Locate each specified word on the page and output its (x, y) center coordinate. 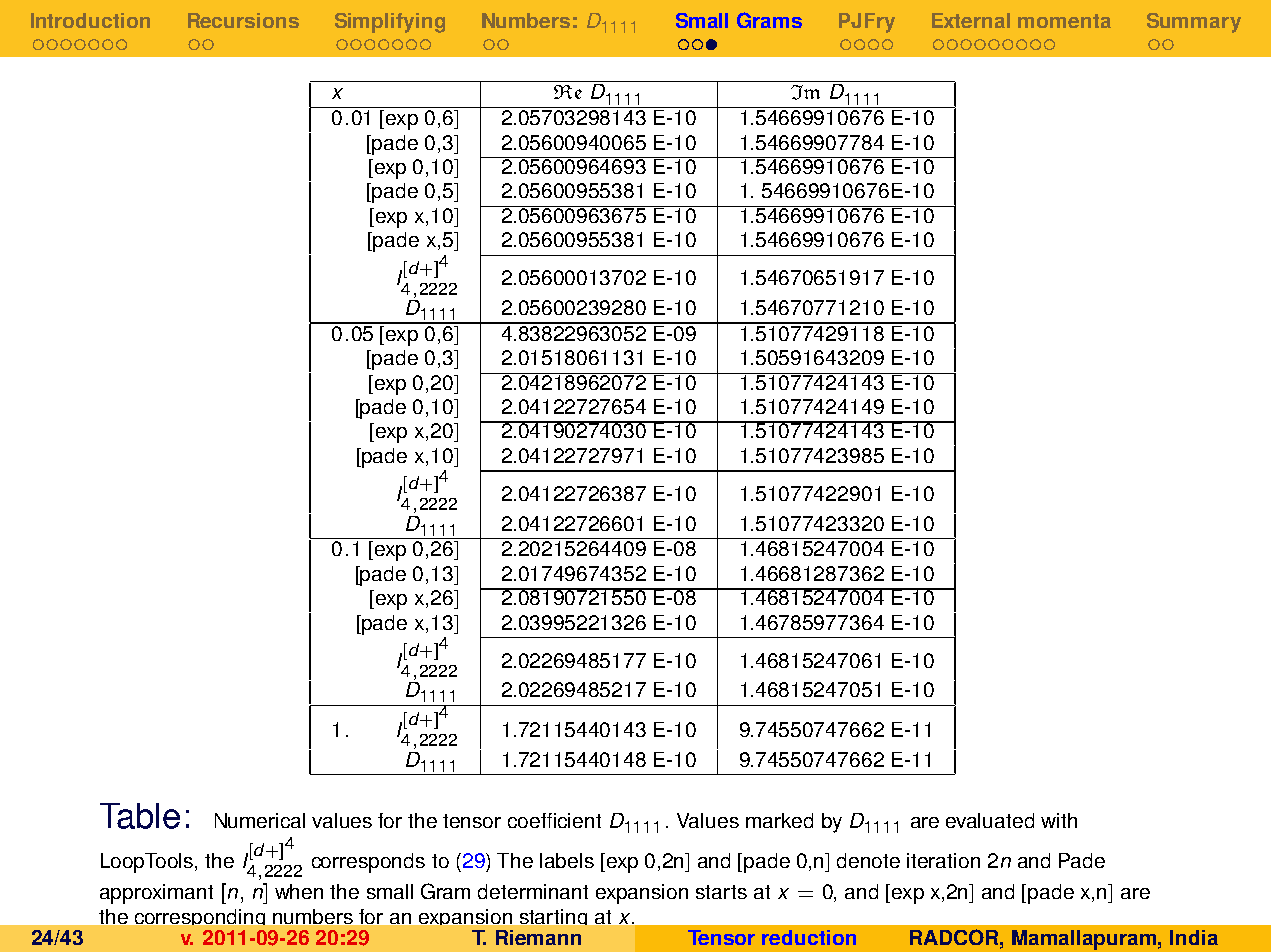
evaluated (990, 820)
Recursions (243, 20)
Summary (1194, 23)
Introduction (90, 20)
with (1059, 820)
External (971, 20)
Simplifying (390, 23)
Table (140, 816)
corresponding (200, 920)
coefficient (554, 820)
